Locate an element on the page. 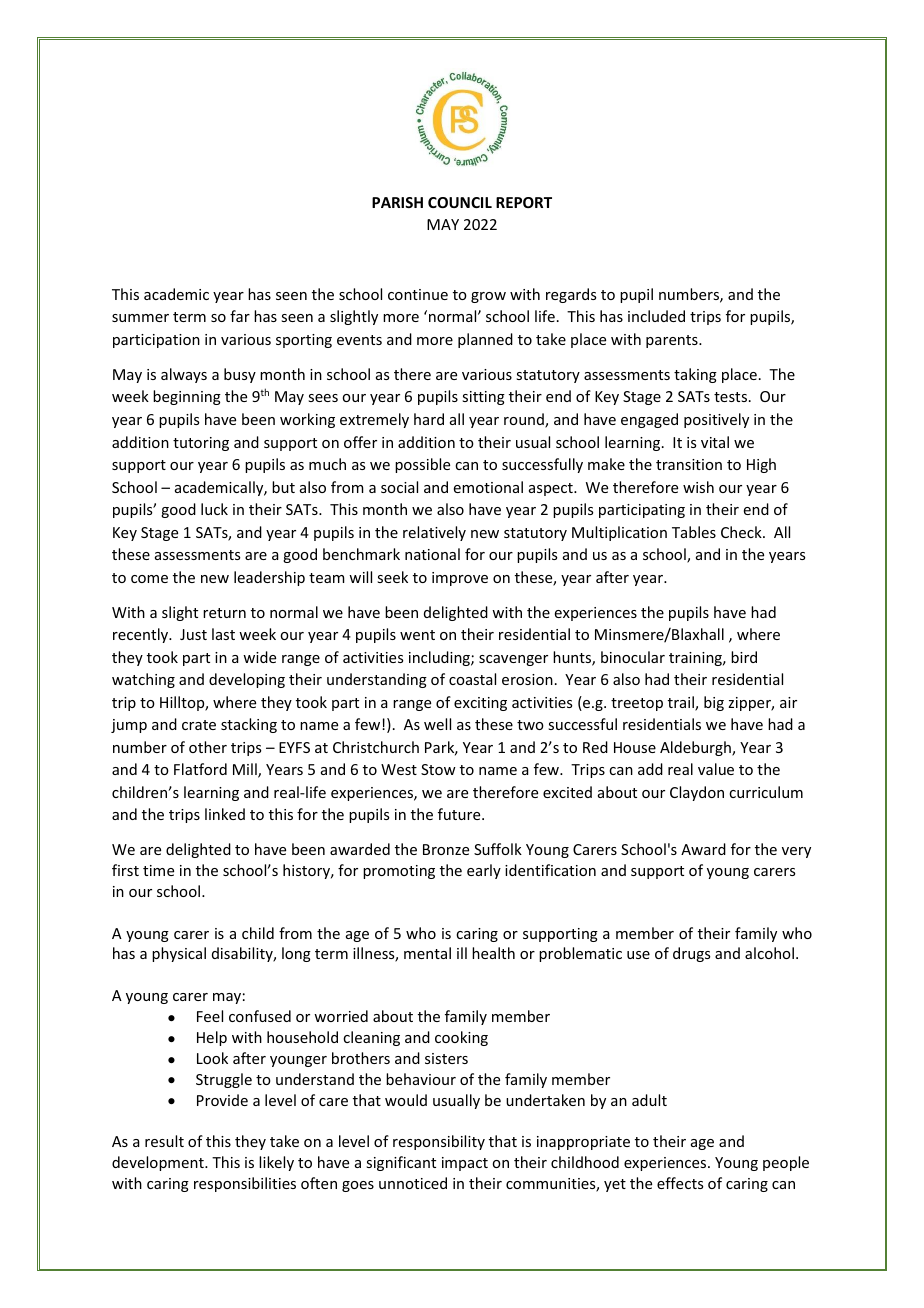  crate is located at coordinates (199, 725).
